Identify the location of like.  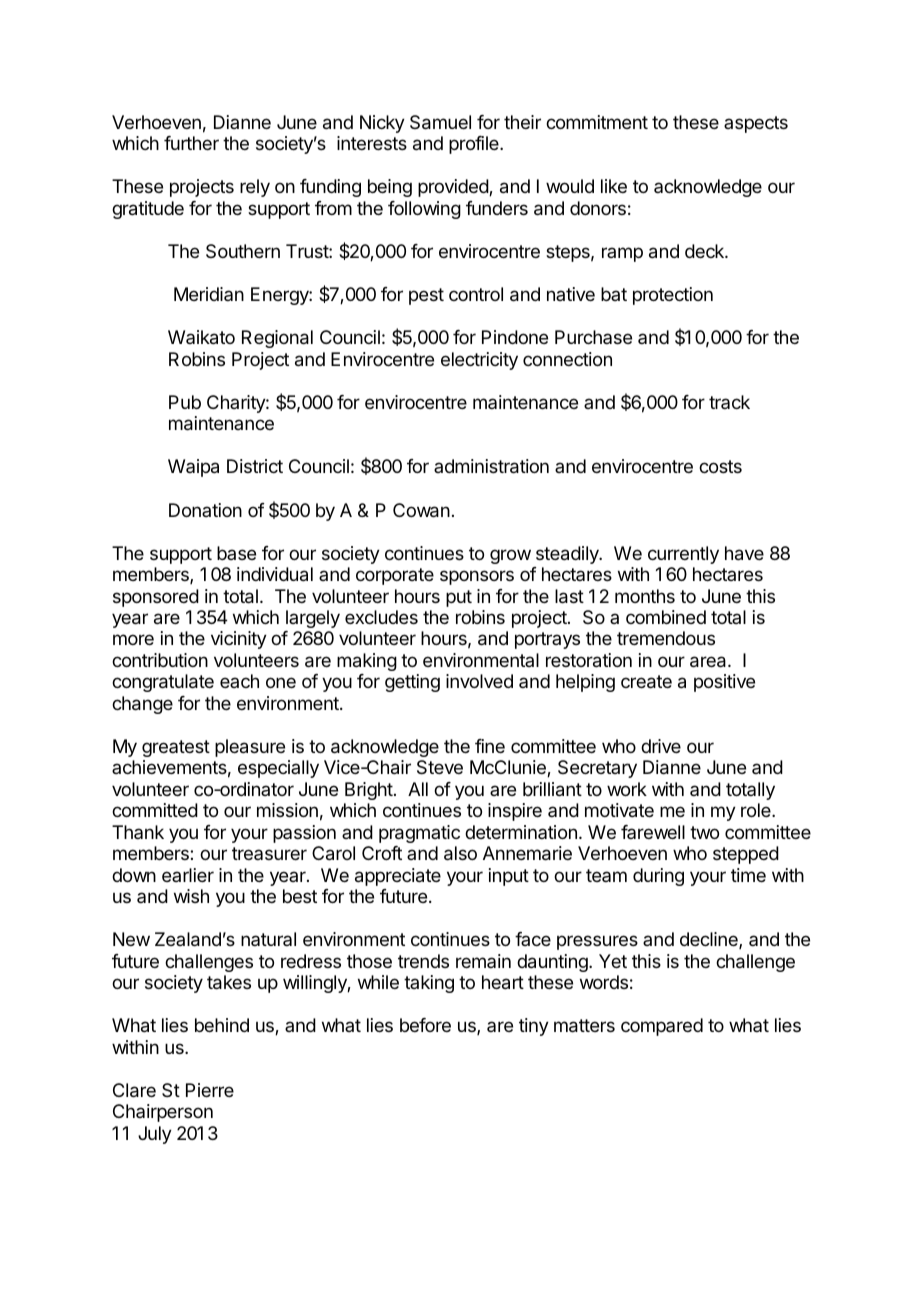
(614, 186).
